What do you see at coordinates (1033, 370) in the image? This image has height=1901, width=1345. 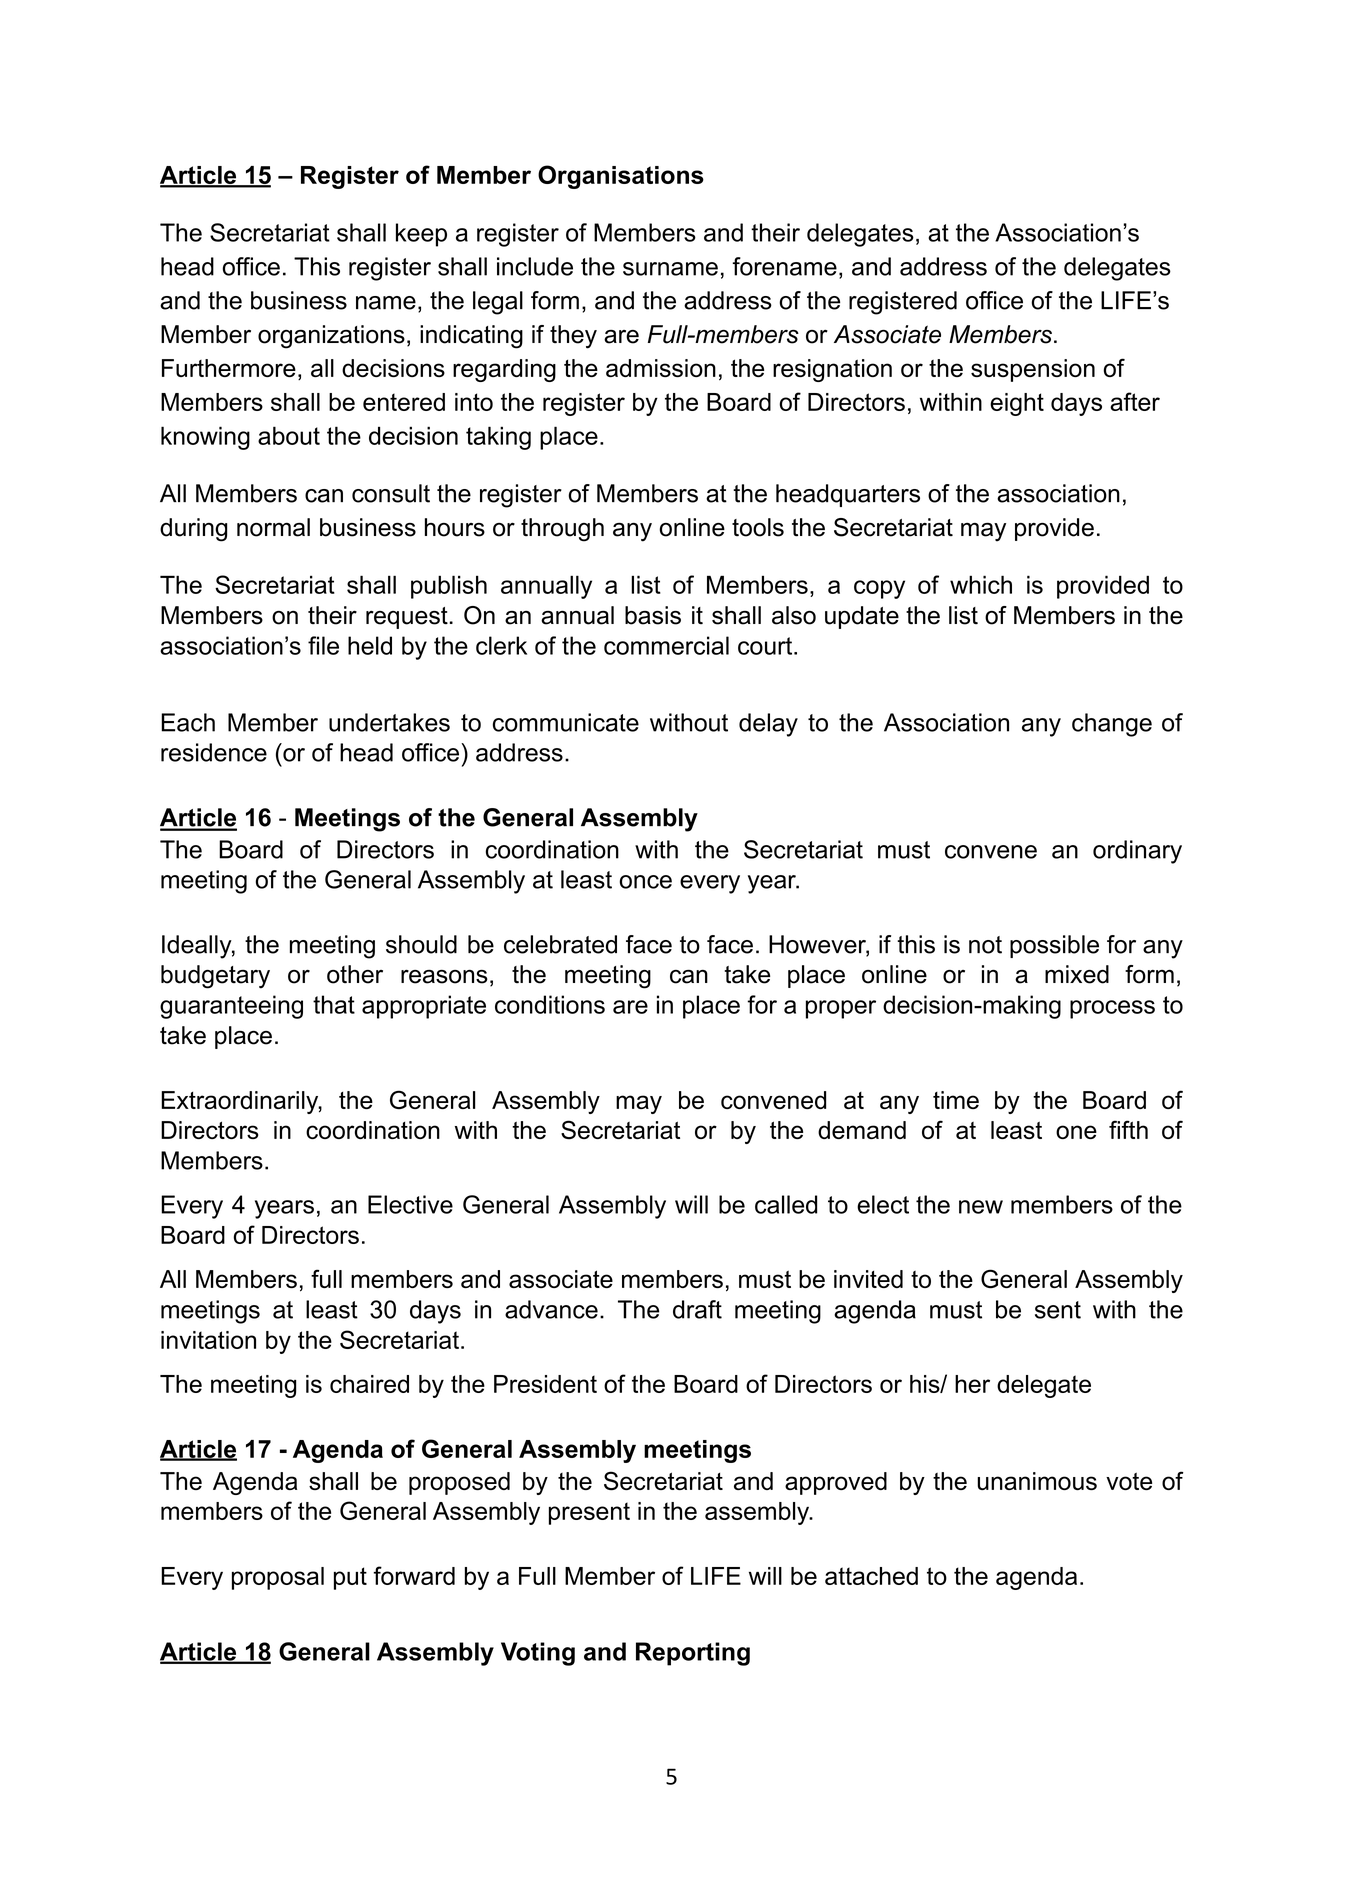 I see `suspension` at bounding box center [1033, 370].
